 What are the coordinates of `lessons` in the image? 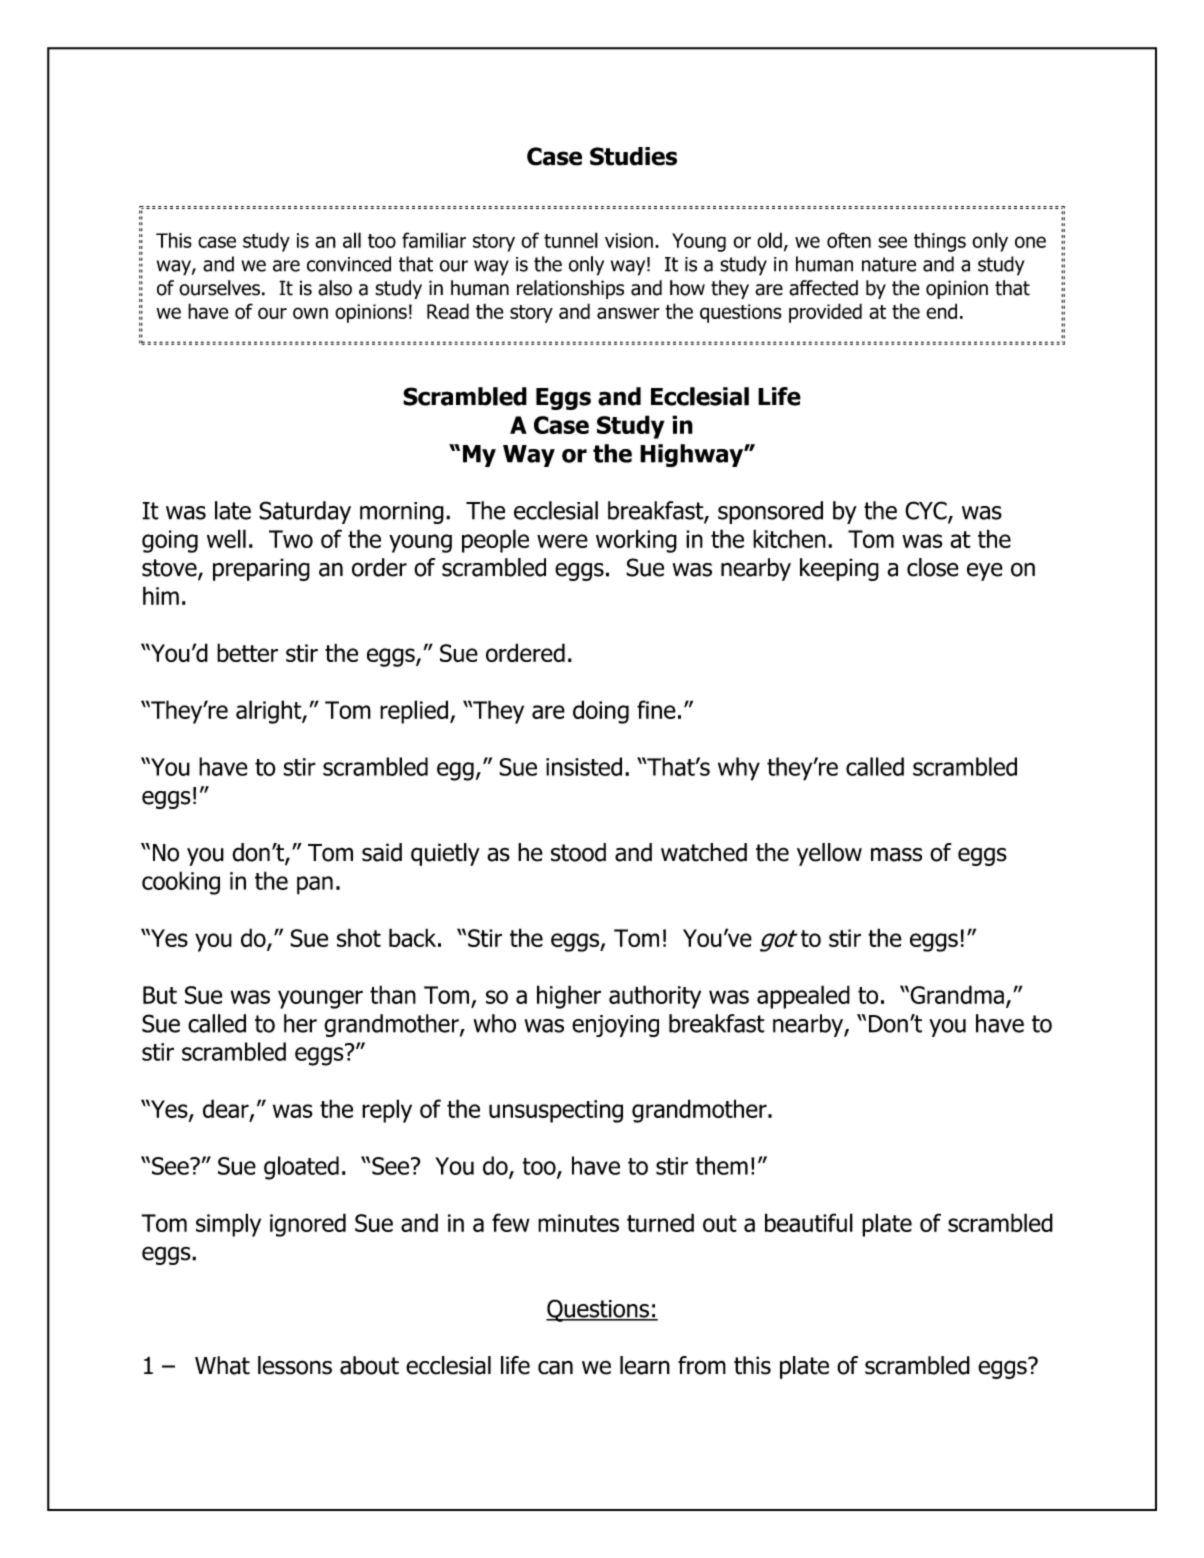 It's located at (295, 1365).
